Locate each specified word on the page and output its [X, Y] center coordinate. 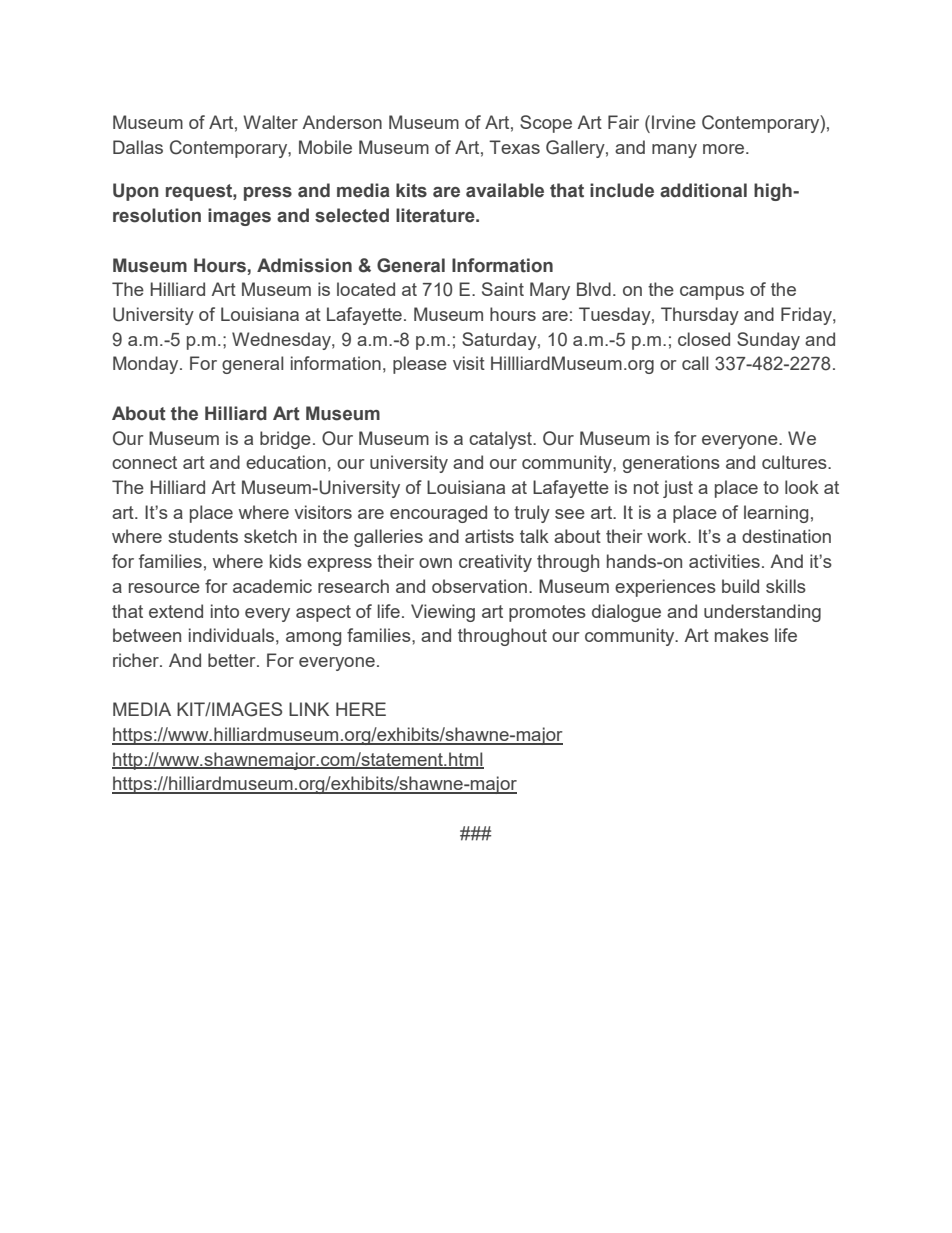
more [725, 149]
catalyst [501, 440]
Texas [514, 147]
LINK [309, 709]
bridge [285, 440]
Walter [270, 122]
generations [671, 464]
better [233, 660]
